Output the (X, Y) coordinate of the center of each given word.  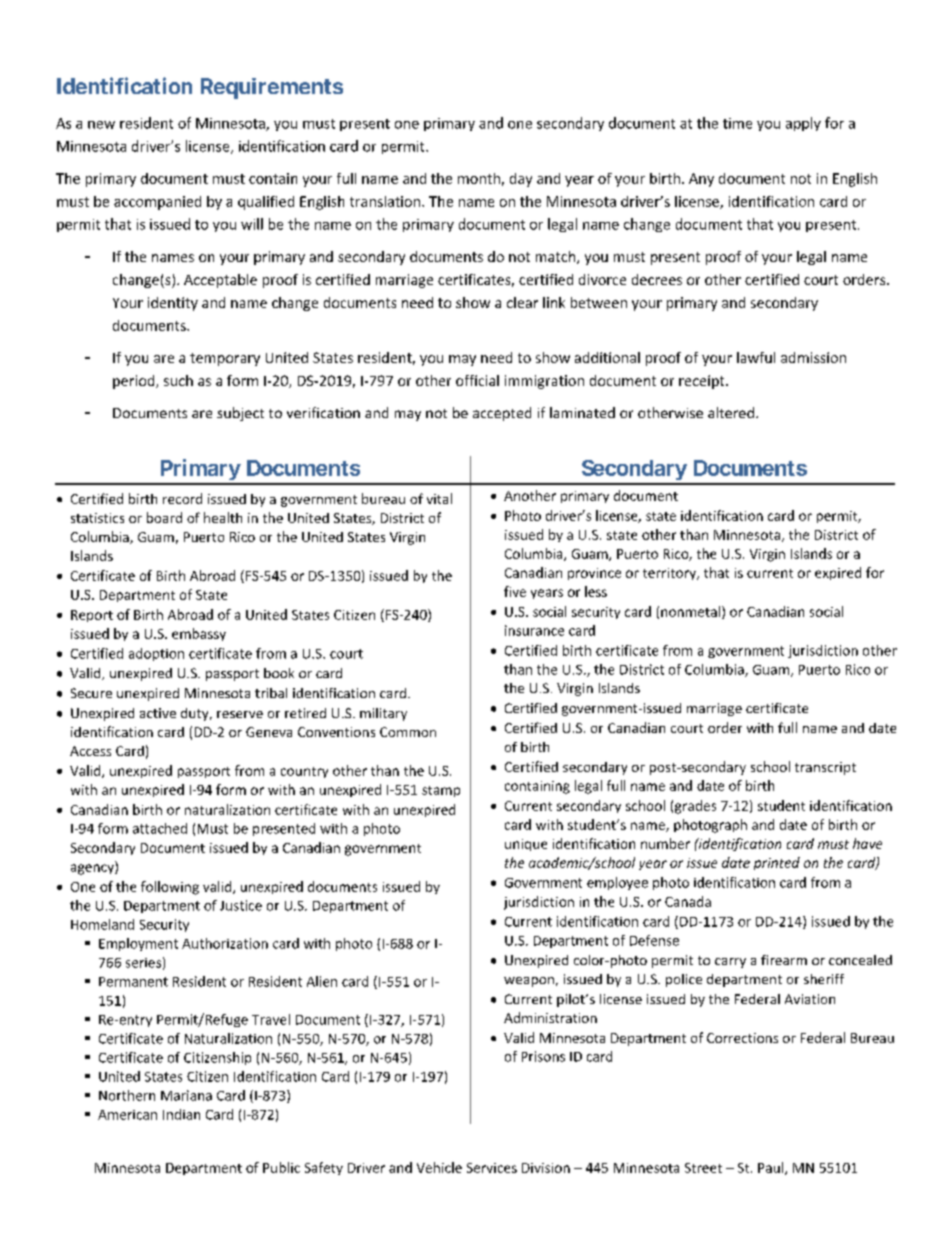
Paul (772, 1168)
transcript (825, 768)
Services (492, 1168)
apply (803, 124)
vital (439, 498)
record (182, 498)
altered (731, 412)
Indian (181, 1114)
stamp (441, 791)
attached (160, 828)
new (101, 125)
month (479, 178)
